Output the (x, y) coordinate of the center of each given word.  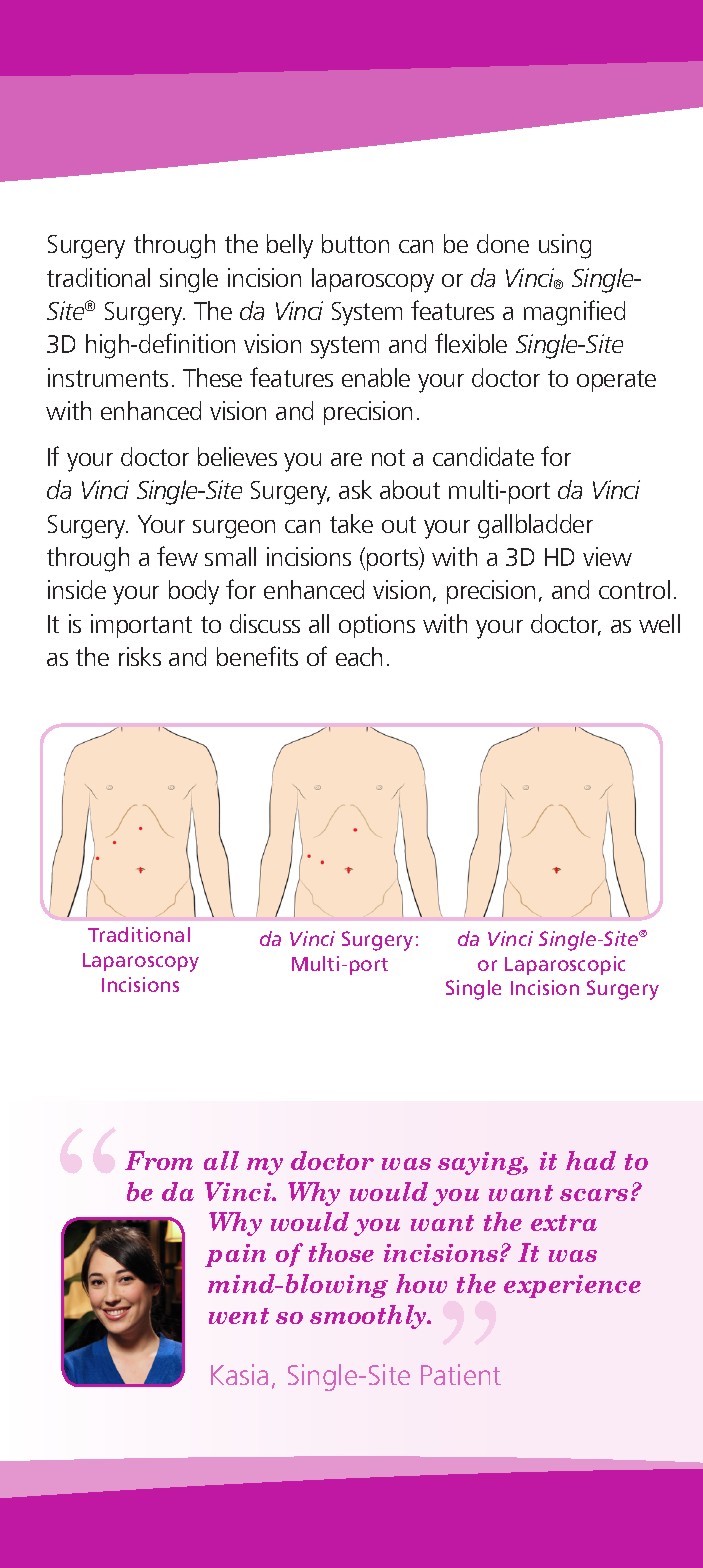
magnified (574, 313)
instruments (108, 377)
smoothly (369, 1317)
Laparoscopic (565, 965)
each (359, 656)
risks (140, 656)
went (239, 1316)
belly (290, 246)
